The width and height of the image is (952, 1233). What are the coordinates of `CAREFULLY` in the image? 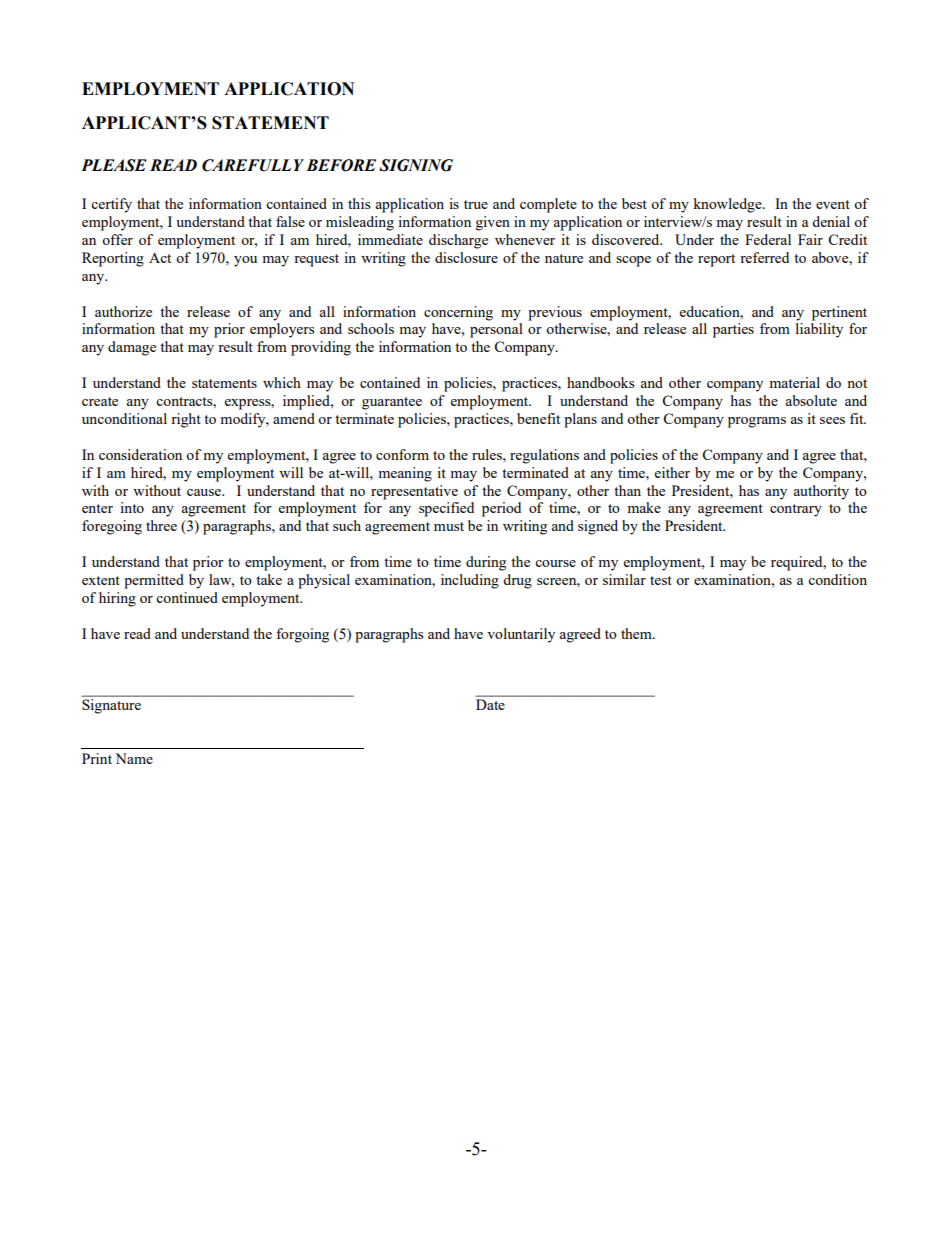 It's located at (253, 165).
